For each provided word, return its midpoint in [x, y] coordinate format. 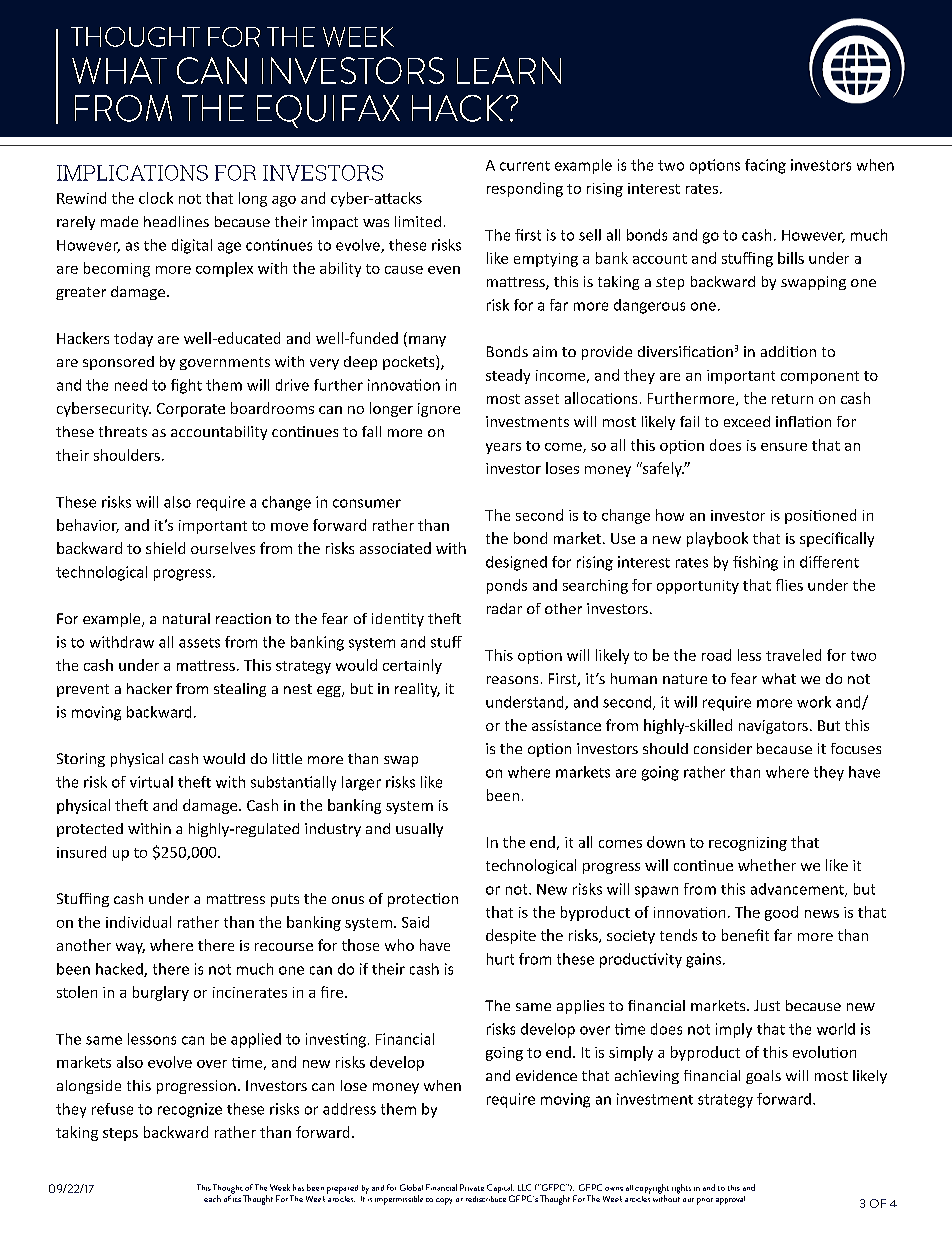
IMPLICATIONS [132, 173]
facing [765, 166]
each [212, 1198]
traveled [793, 655]
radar [504, 608]
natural [186, 618]
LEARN [509, 70]
